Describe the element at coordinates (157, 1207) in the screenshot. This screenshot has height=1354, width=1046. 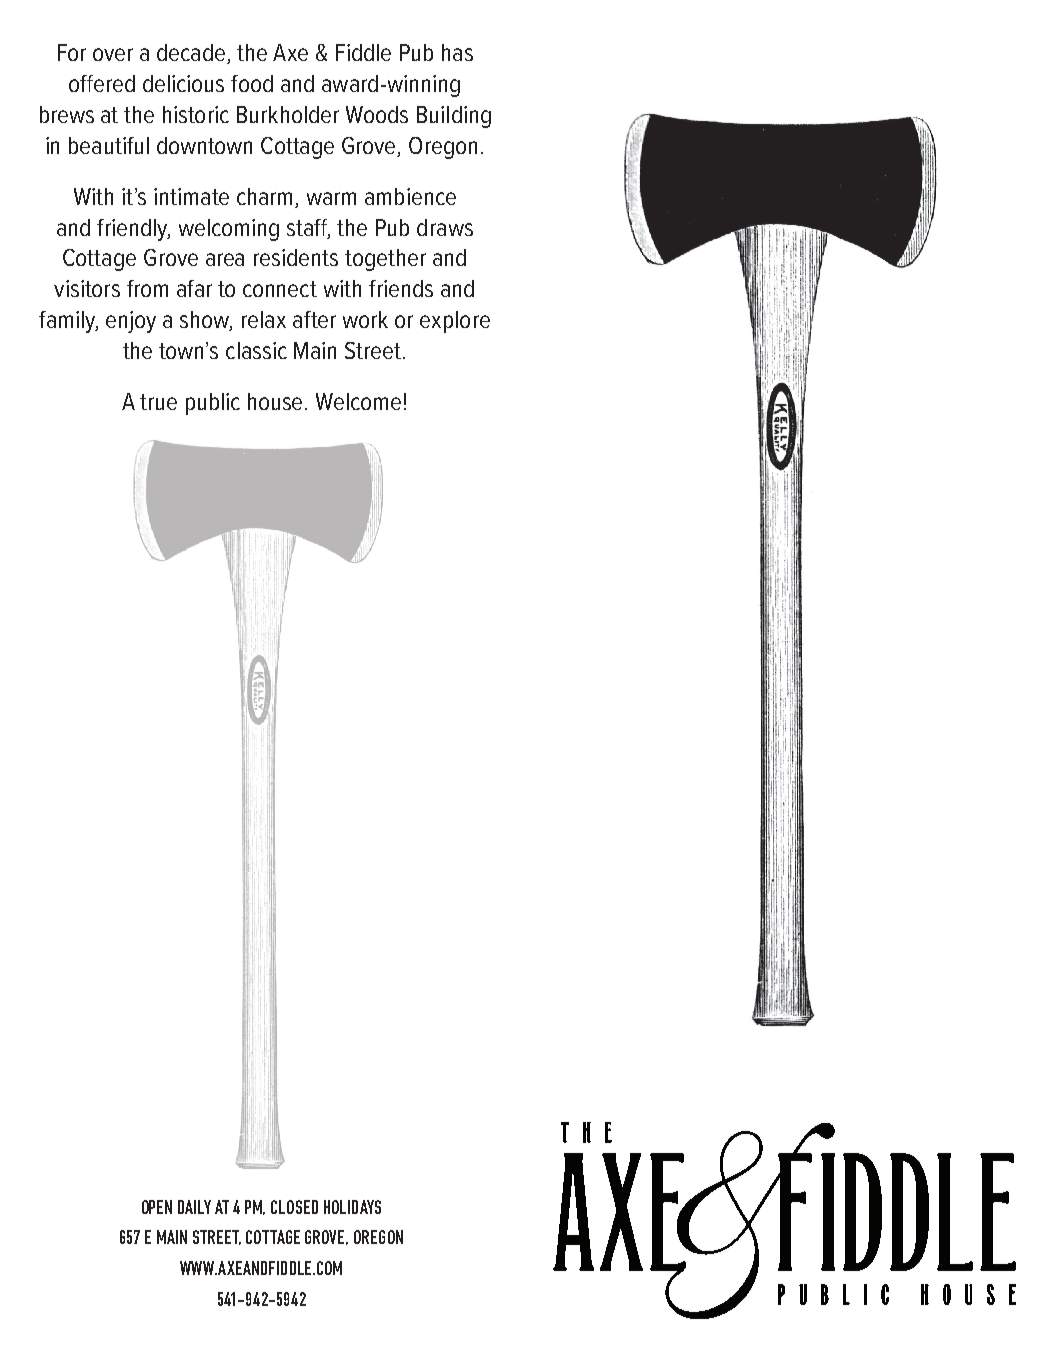
I see `OPEN` at that location.
